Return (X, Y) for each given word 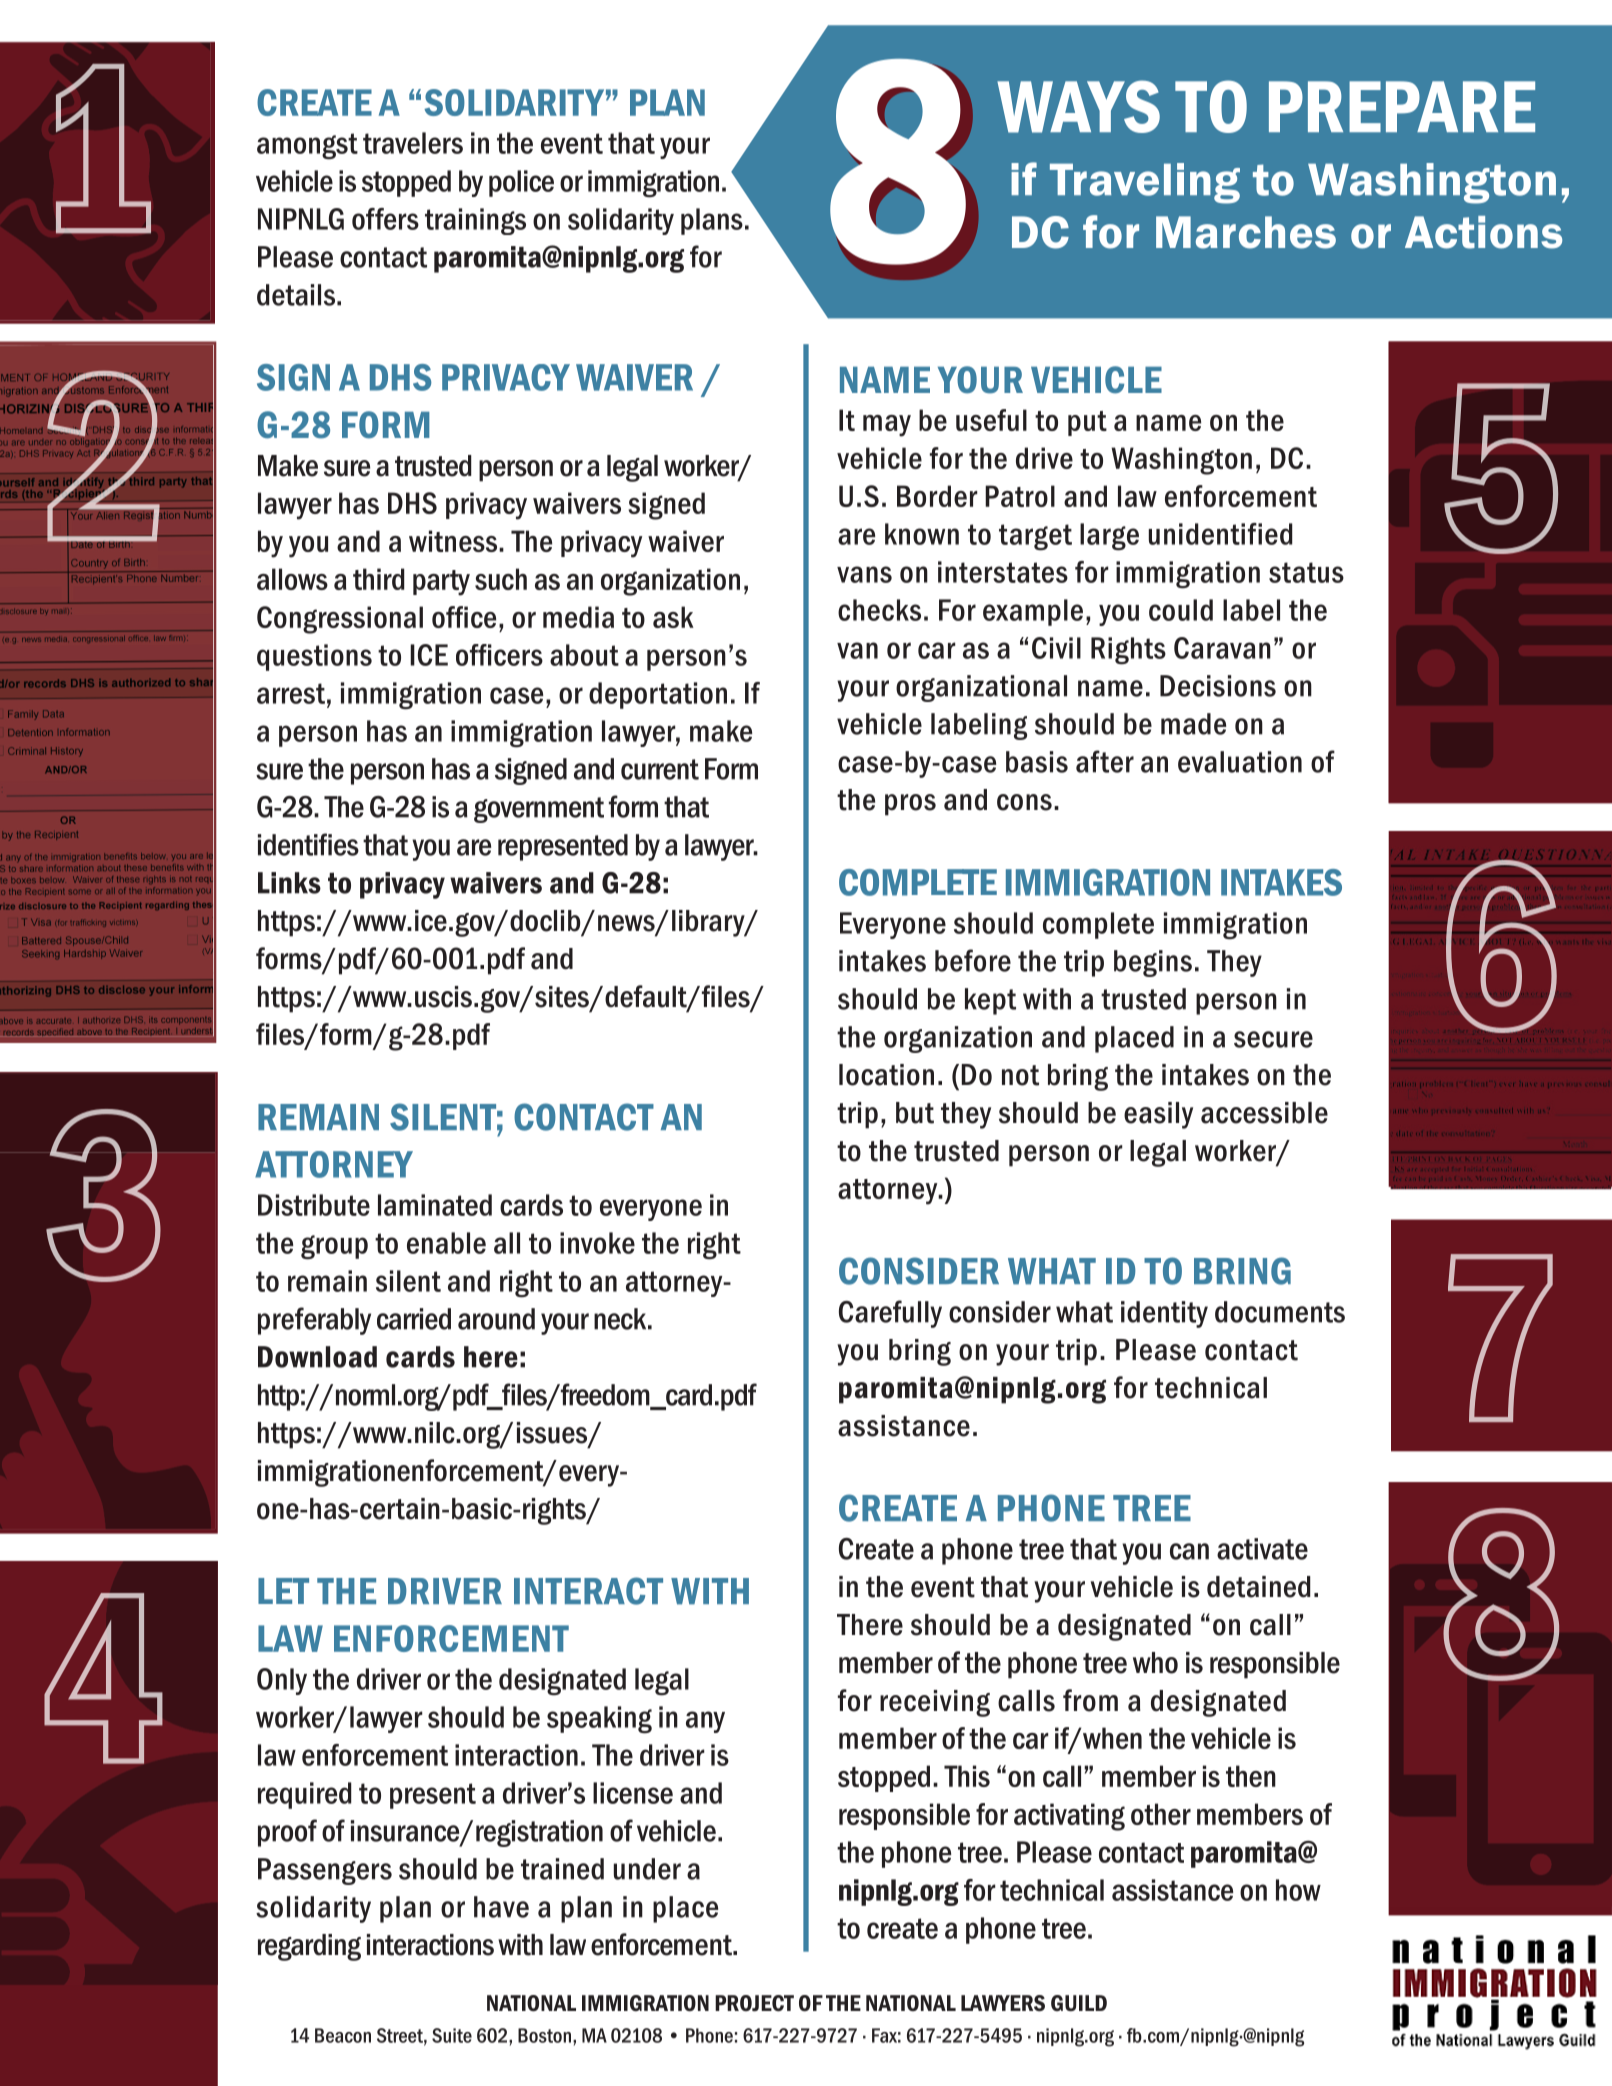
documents (1280, 1312)
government (539, 810)
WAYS (1078, 106)
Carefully (890, 1314)
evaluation (1240, 762)
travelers (413, 143)
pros (910, 805)
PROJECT (754, 2003)
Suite (452, 2035)
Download (317, 1357)
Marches (1246, 232)
